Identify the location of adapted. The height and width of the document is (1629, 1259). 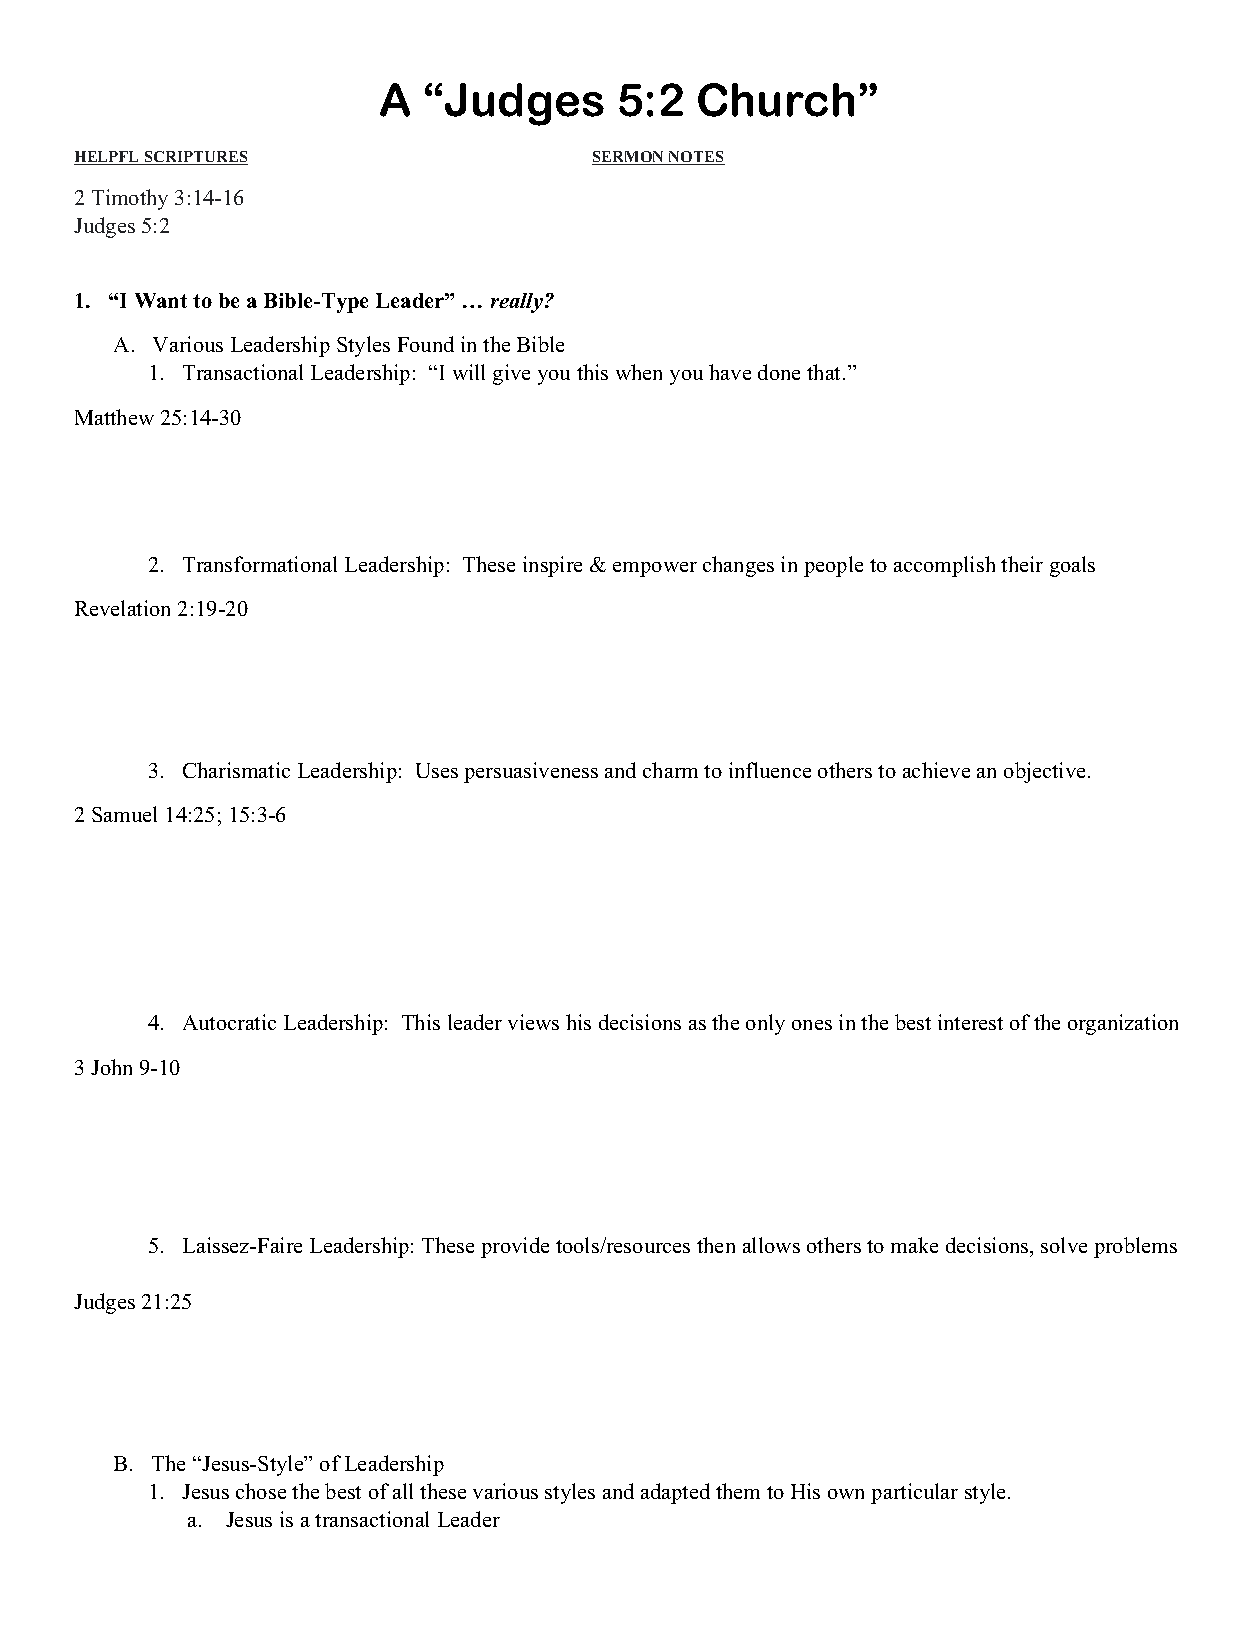
(675, 1493).
